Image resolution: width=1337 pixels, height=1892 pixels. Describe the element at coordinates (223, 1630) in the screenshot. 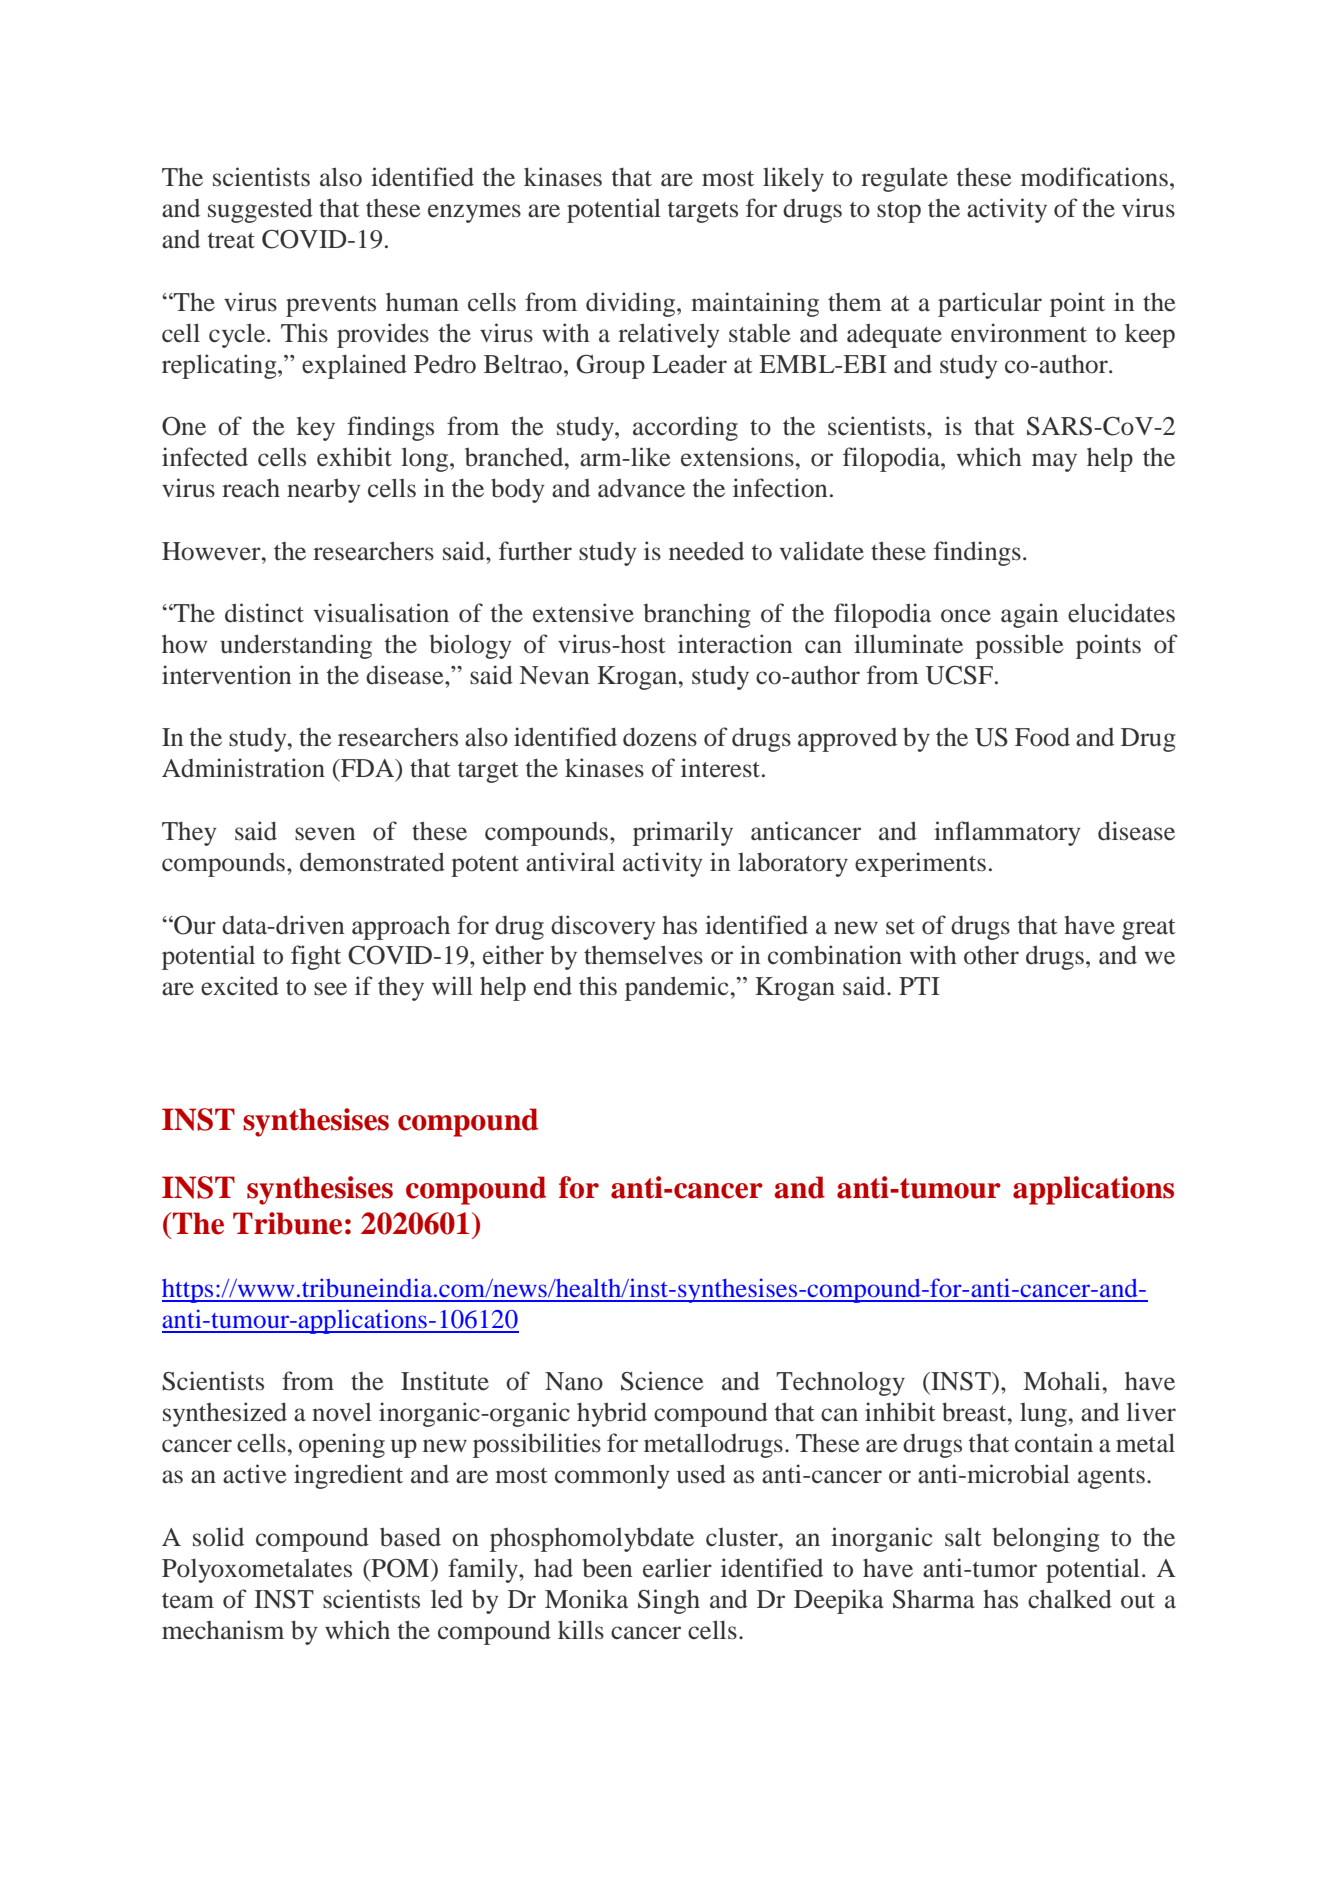

I see `mechanism` at that location.
